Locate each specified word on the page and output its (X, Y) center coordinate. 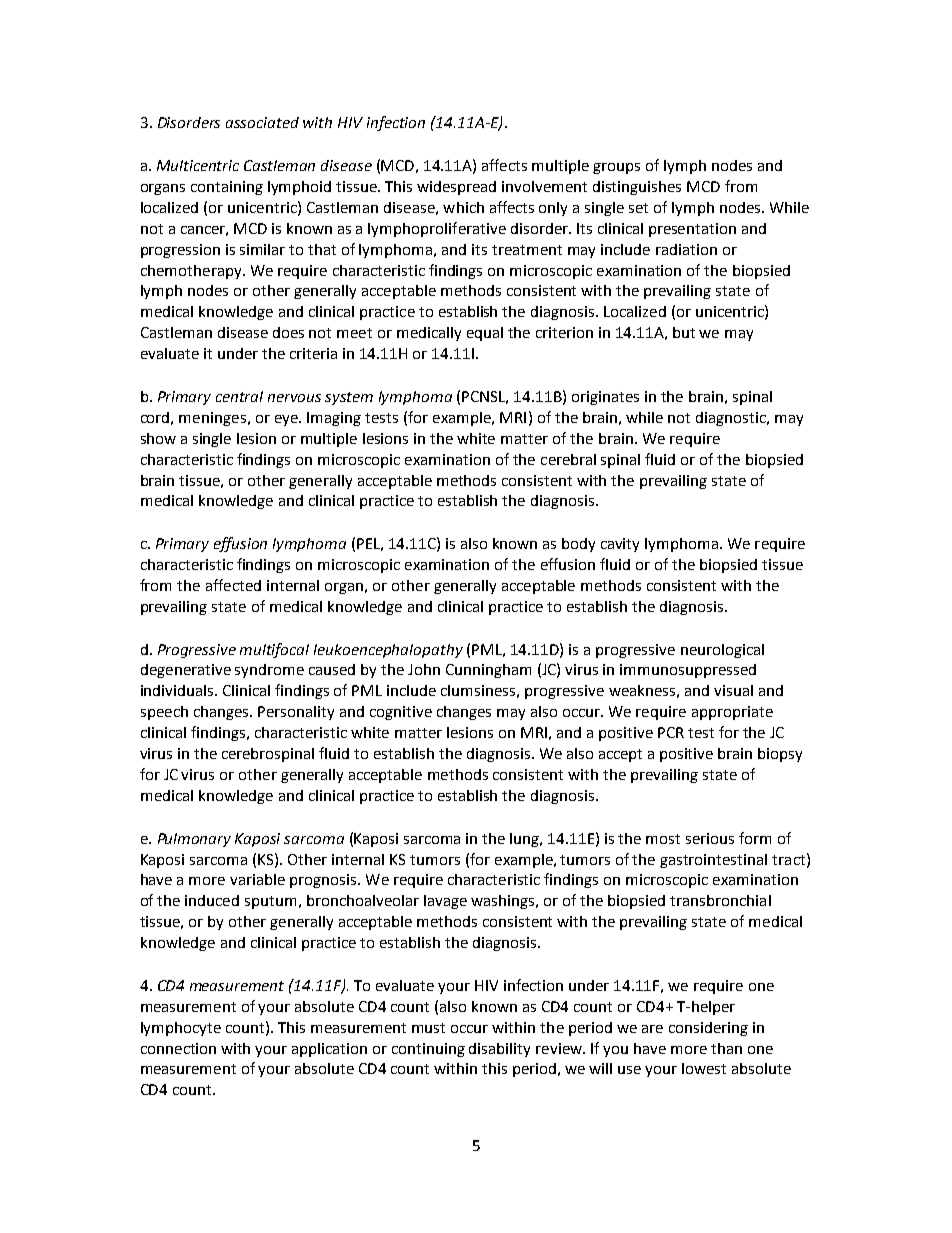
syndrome (269, 671)
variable (257, 879)
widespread (456, 188)
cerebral (568, 459)
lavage (445, 902)
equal (485, 334)
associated (262, 122)
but (684, 332)
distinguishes (637, 188)
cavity (620, 545)
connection (178, 1048)
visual (733, 690)
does (288, 332)
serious (710, 838)
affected (233, 585)
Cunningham (488, 671)
